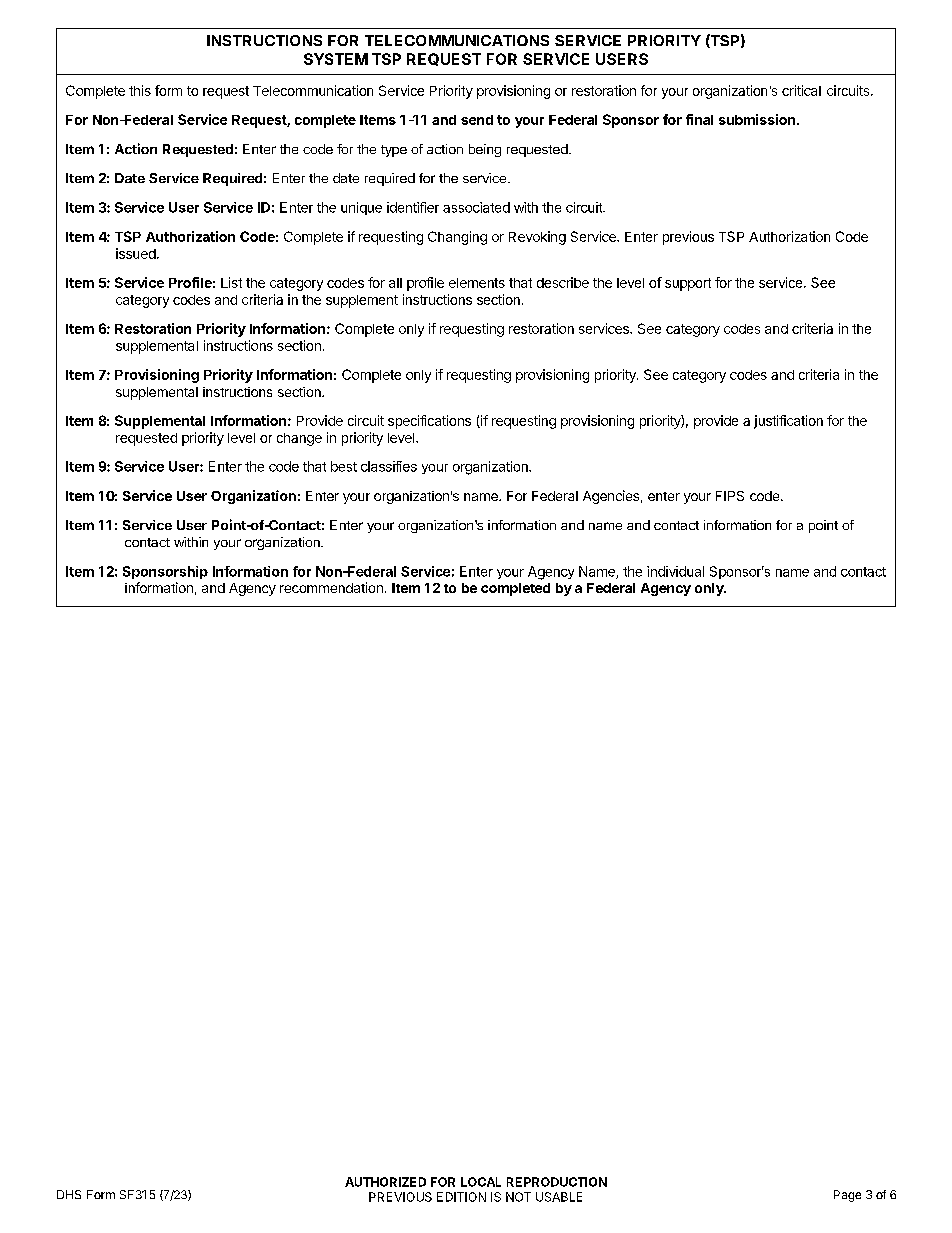  I want to click on individual, so click(675, 571).
